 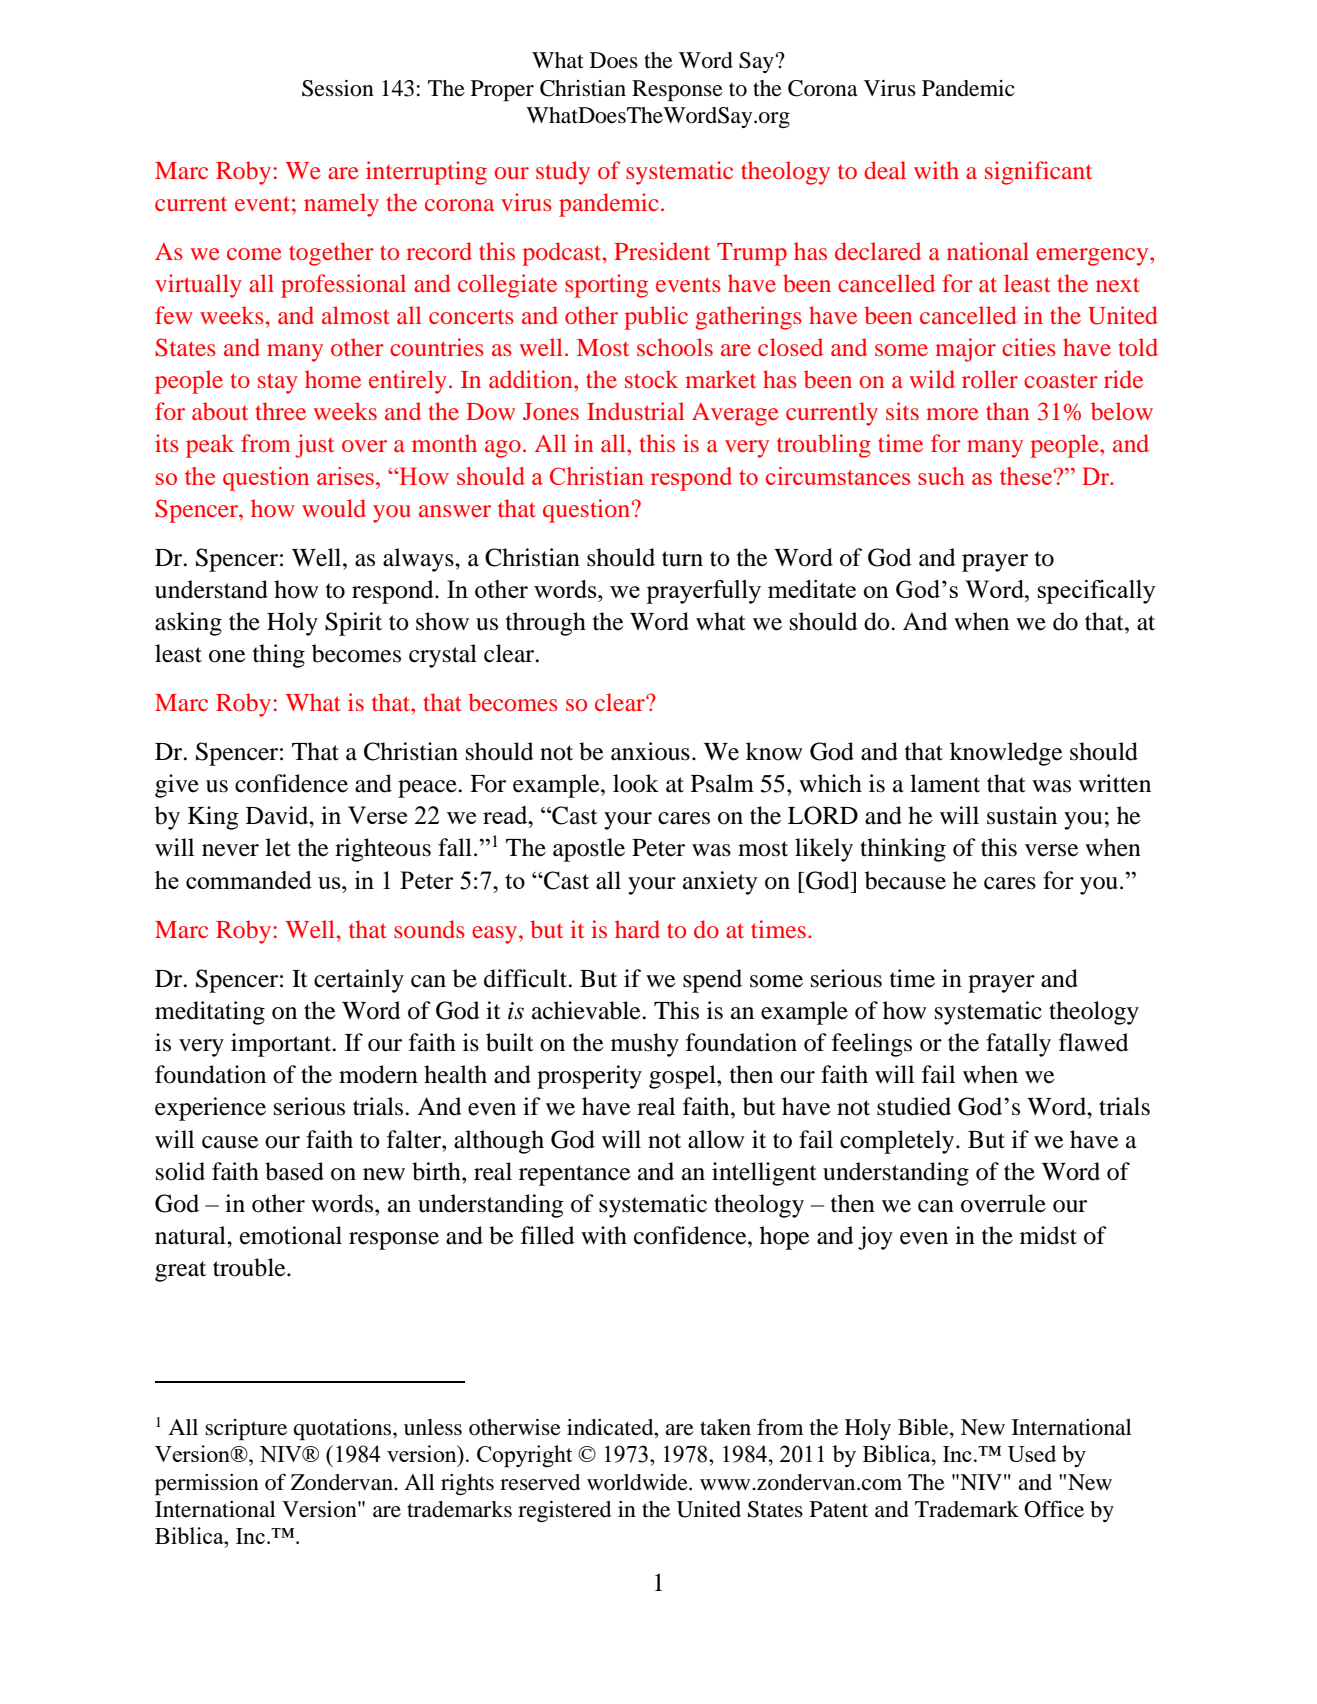 What do you see at coordinates (645, 1045) in the screenshot?
I see `mushy` at bounding box center [645, 1045].
